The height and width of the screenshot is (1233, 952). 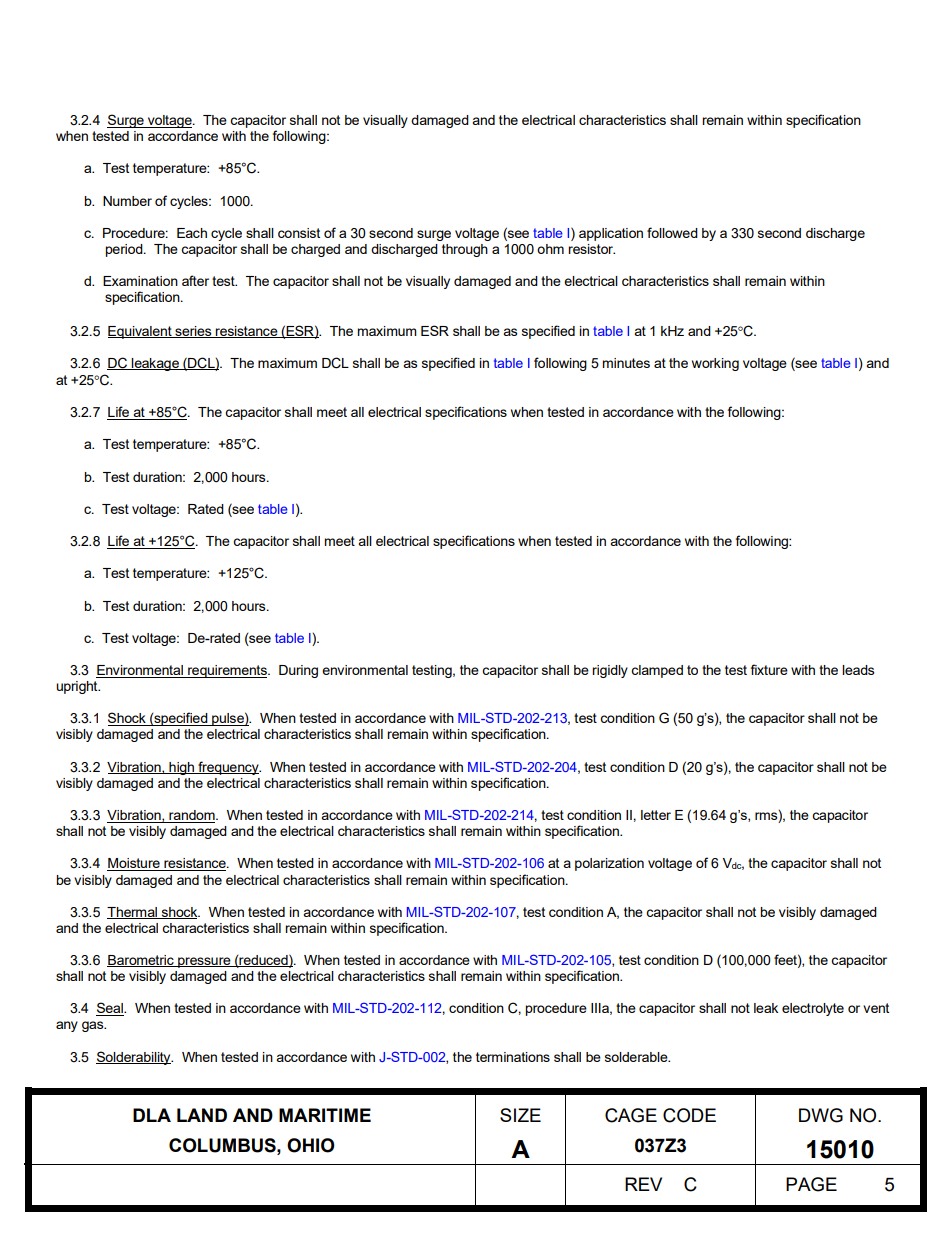 I want to click on PAGE, so click(x=811, y=1184).
